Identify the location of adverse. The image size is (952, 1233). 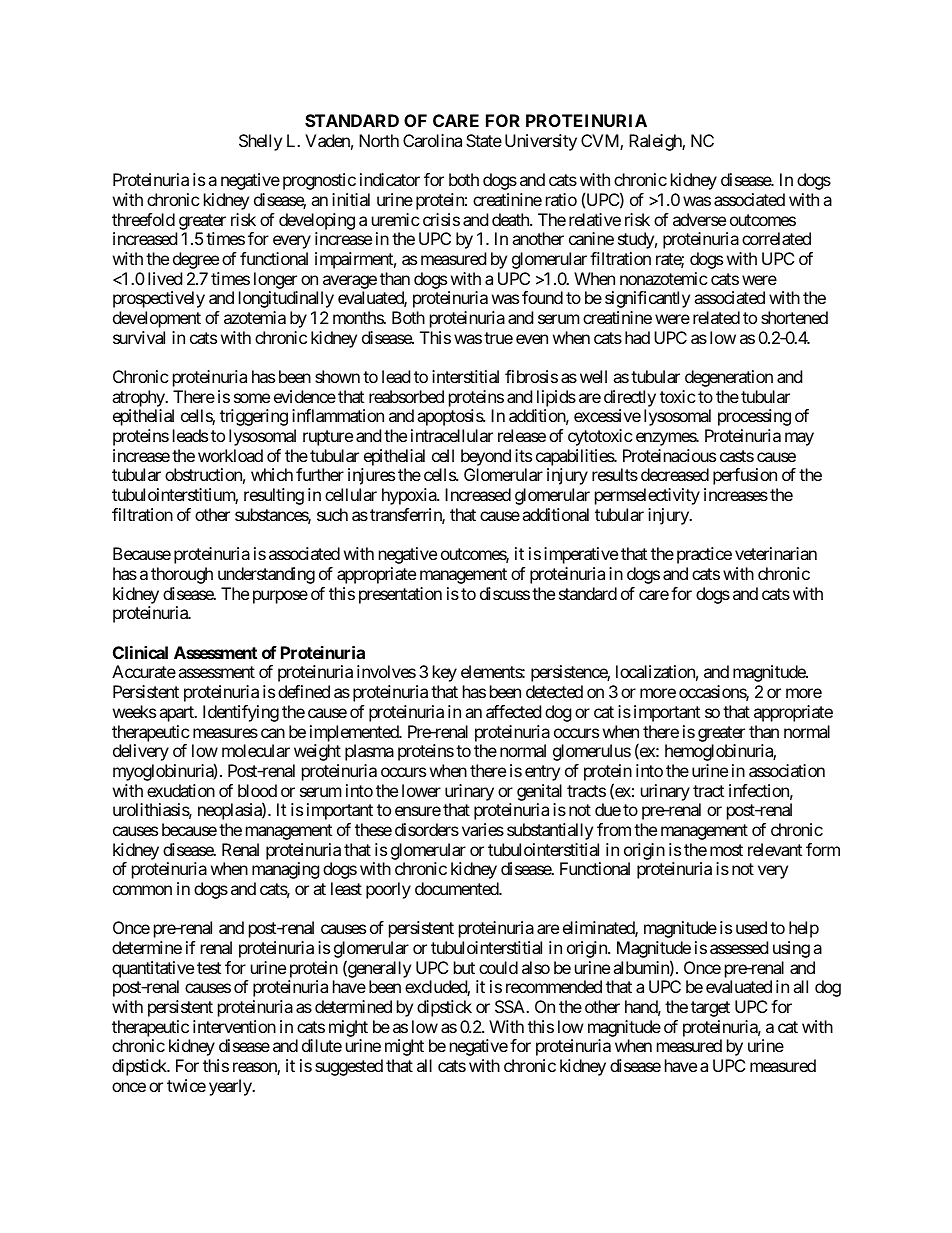
(699, 219).
